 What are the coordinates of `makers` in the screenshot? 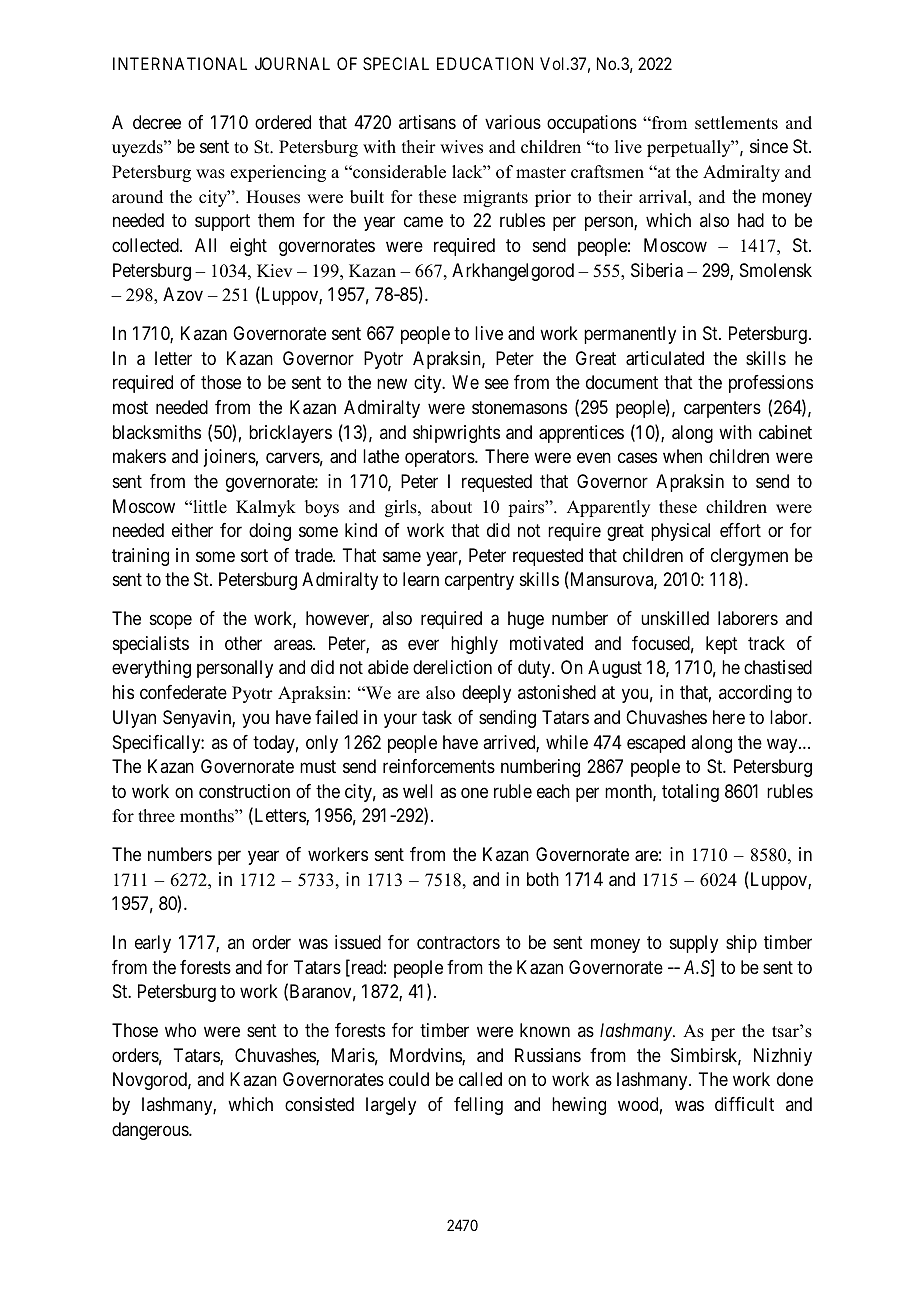 It's located at (139, 456).
